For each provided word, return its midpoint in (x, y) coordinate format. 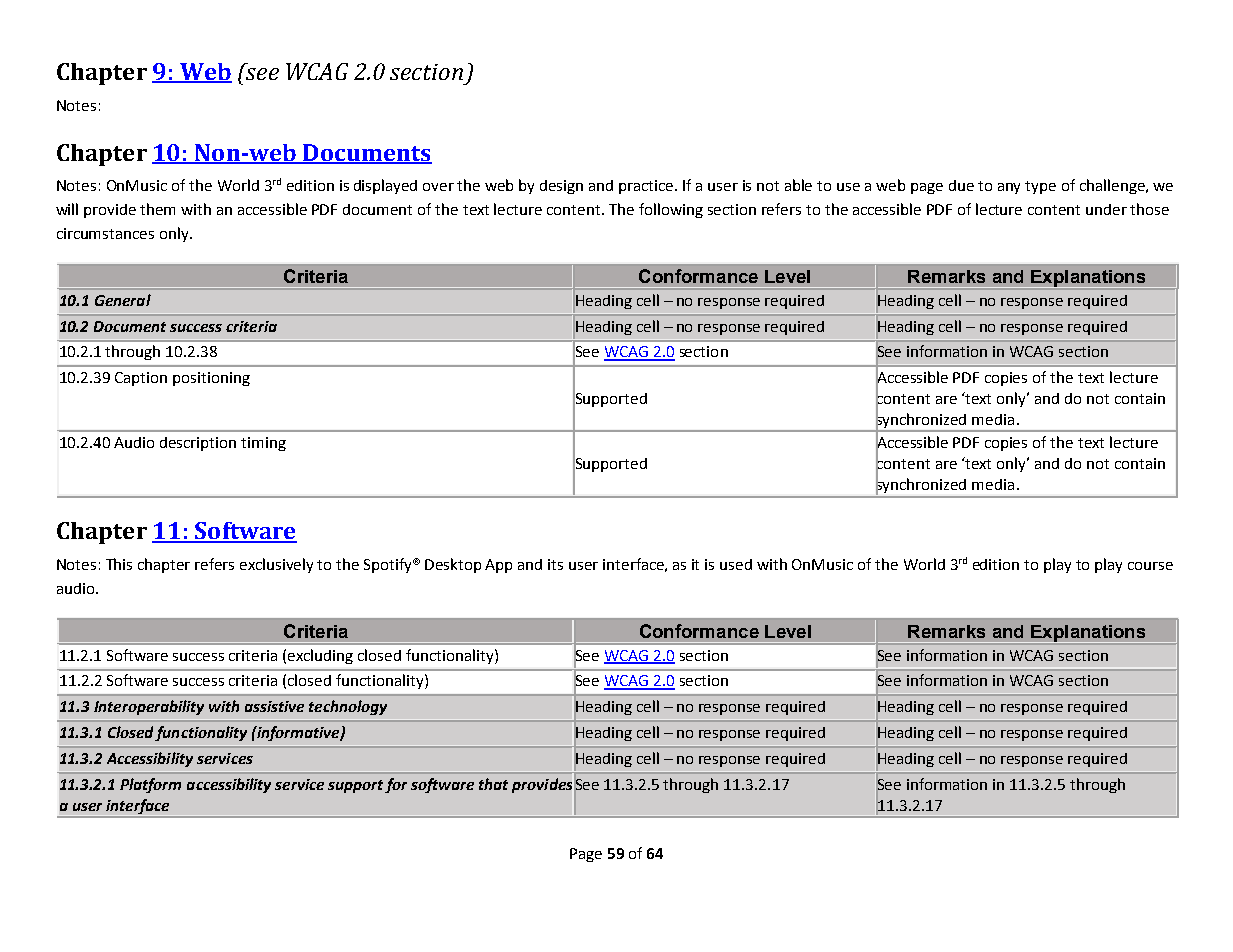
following (671, 210)
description (198, 444)
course (1150, 566)
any (1009, 188)
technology (348, 707)
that (493, 784)
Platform (150, 785)
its (555, 564)
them (157, 209)
